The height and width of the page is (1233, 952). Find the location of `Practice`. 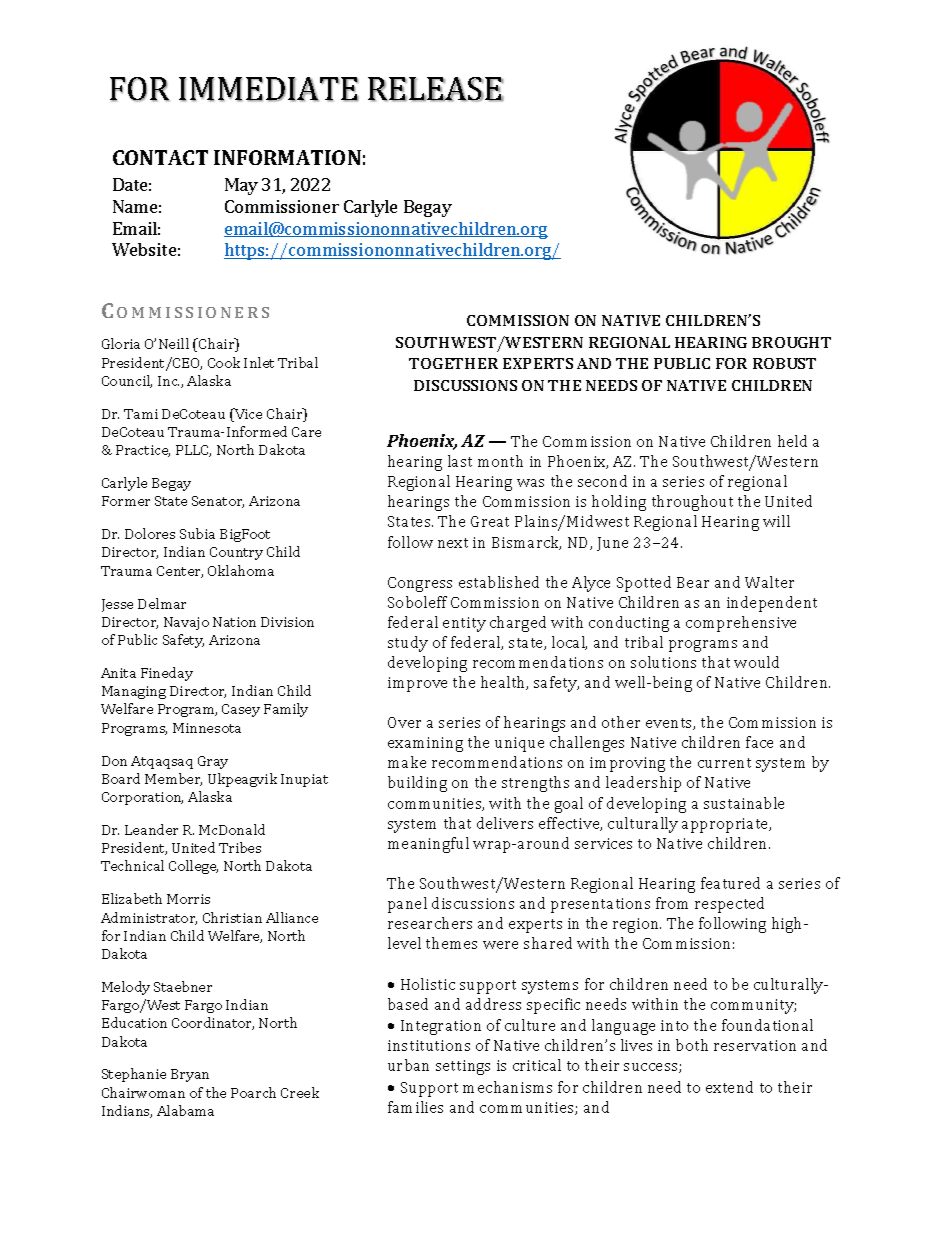

Practice is located at coordinates (143, 451).
